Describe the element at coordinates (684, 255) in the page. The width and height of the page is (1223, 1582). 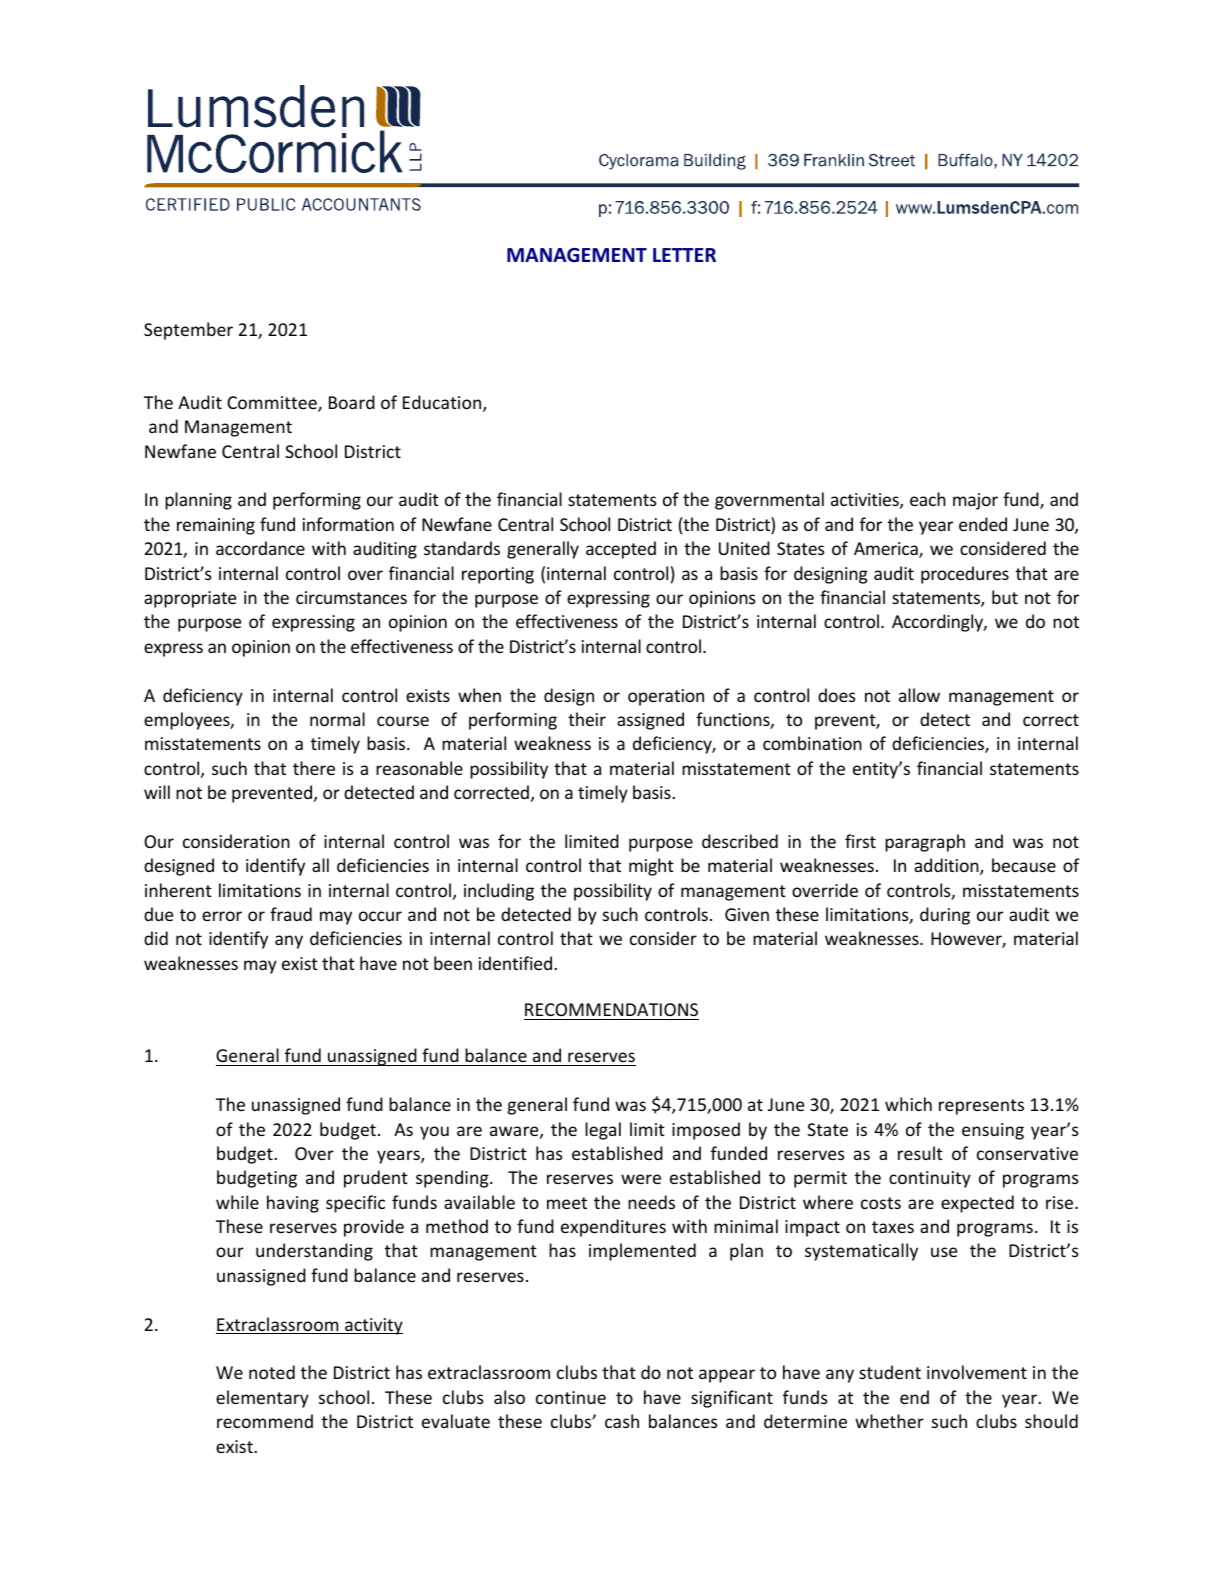
I see `LETTER` at that location.
